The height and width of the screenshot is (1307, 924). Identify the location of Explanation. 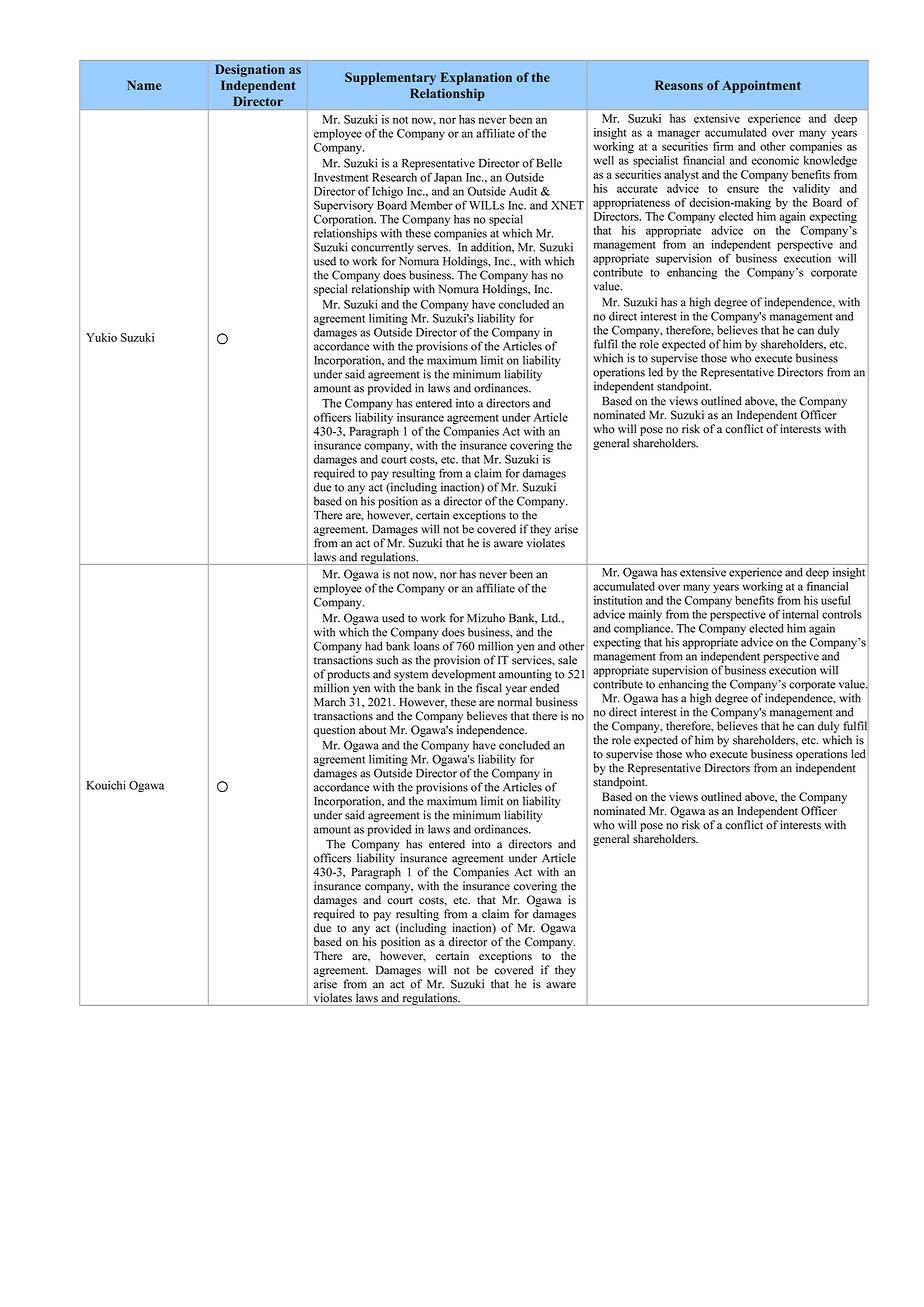
(476, 78).
